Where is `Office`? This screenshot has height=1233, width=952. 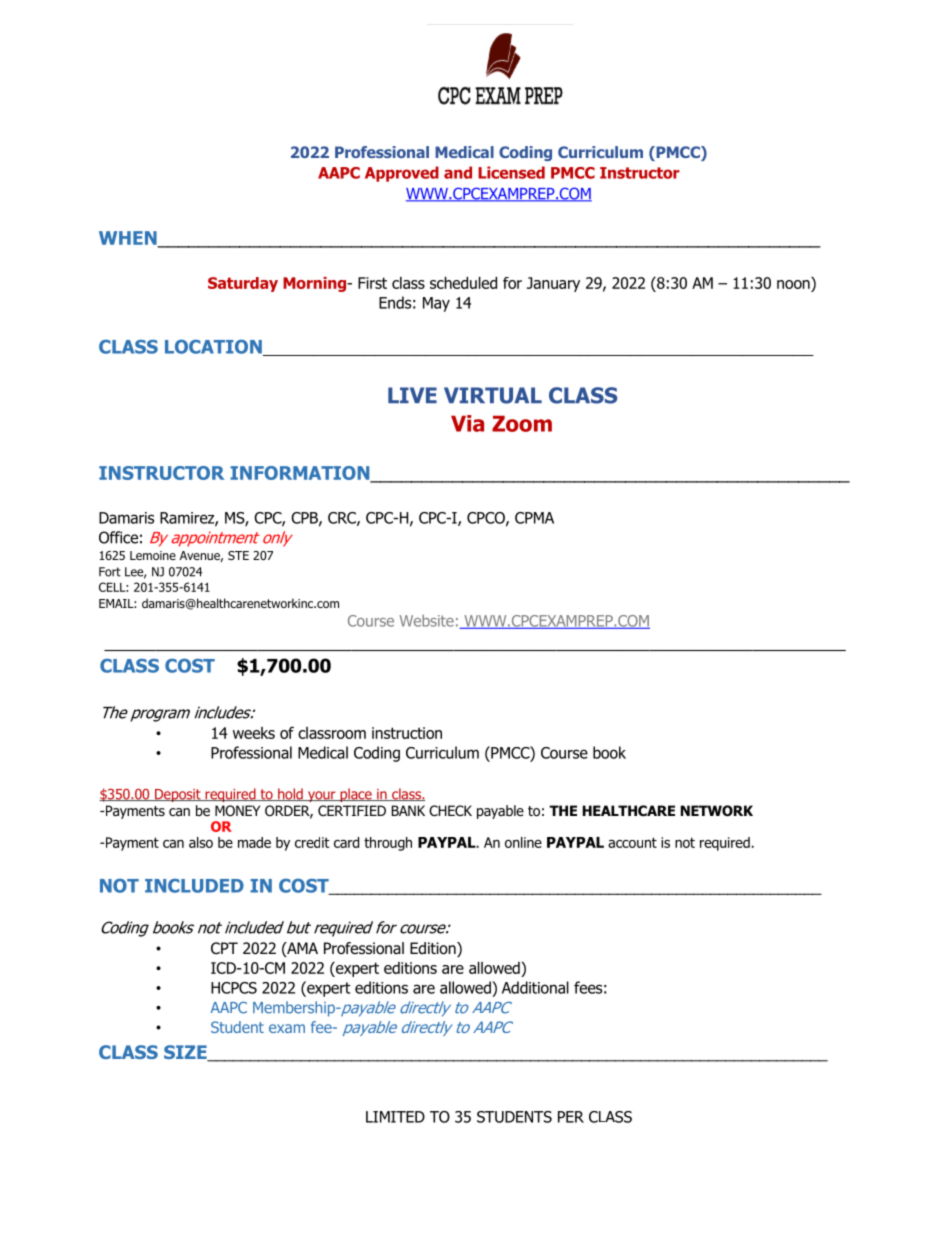
Office is located at coordinates (118, 537).
